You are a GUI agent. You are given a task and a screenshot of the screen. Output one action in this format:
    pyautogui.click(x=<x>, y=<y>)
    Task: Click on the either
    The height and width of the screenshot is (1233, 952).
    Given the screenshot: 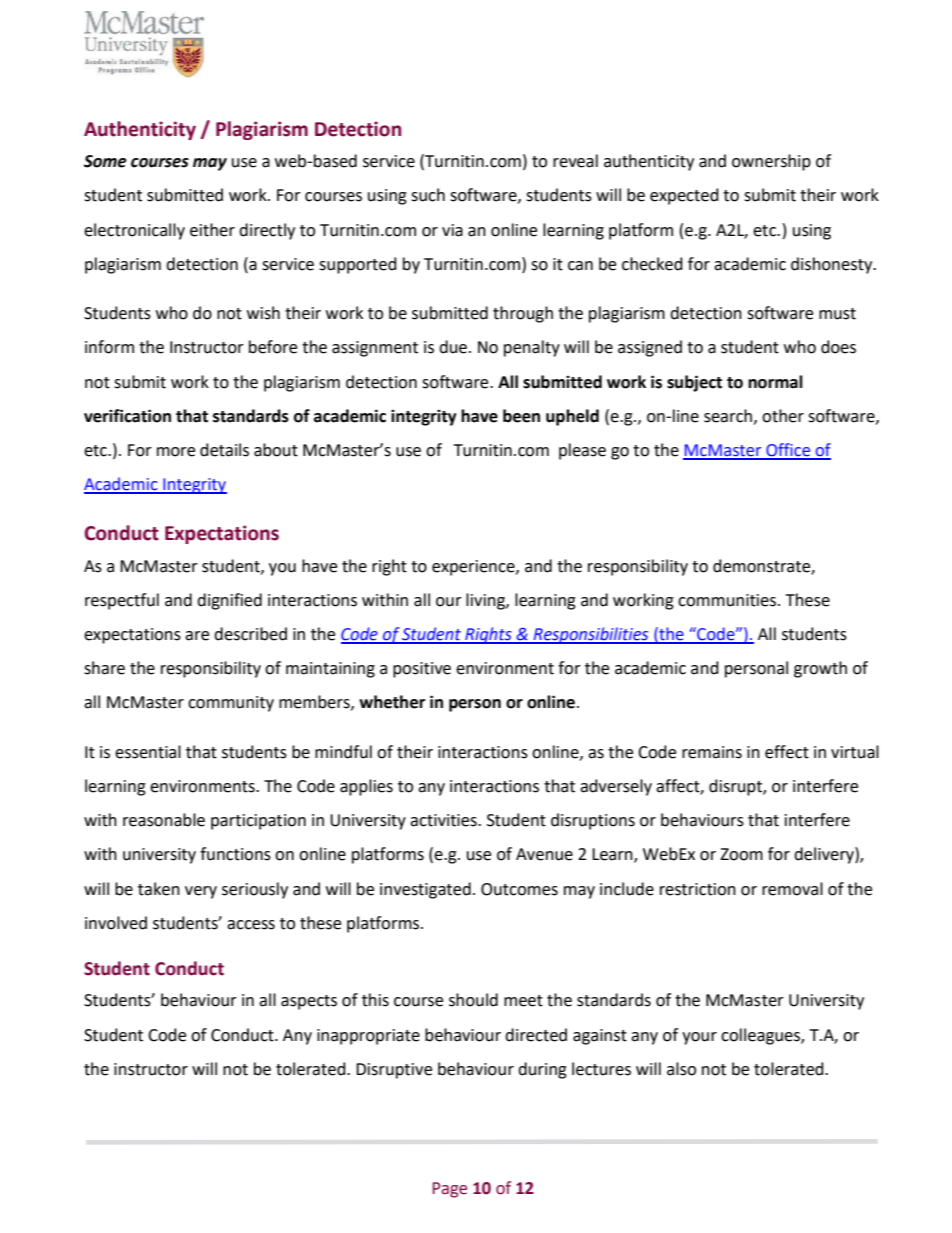 What is the action you would take?
    pyautogui.click(x=212, y=230)
